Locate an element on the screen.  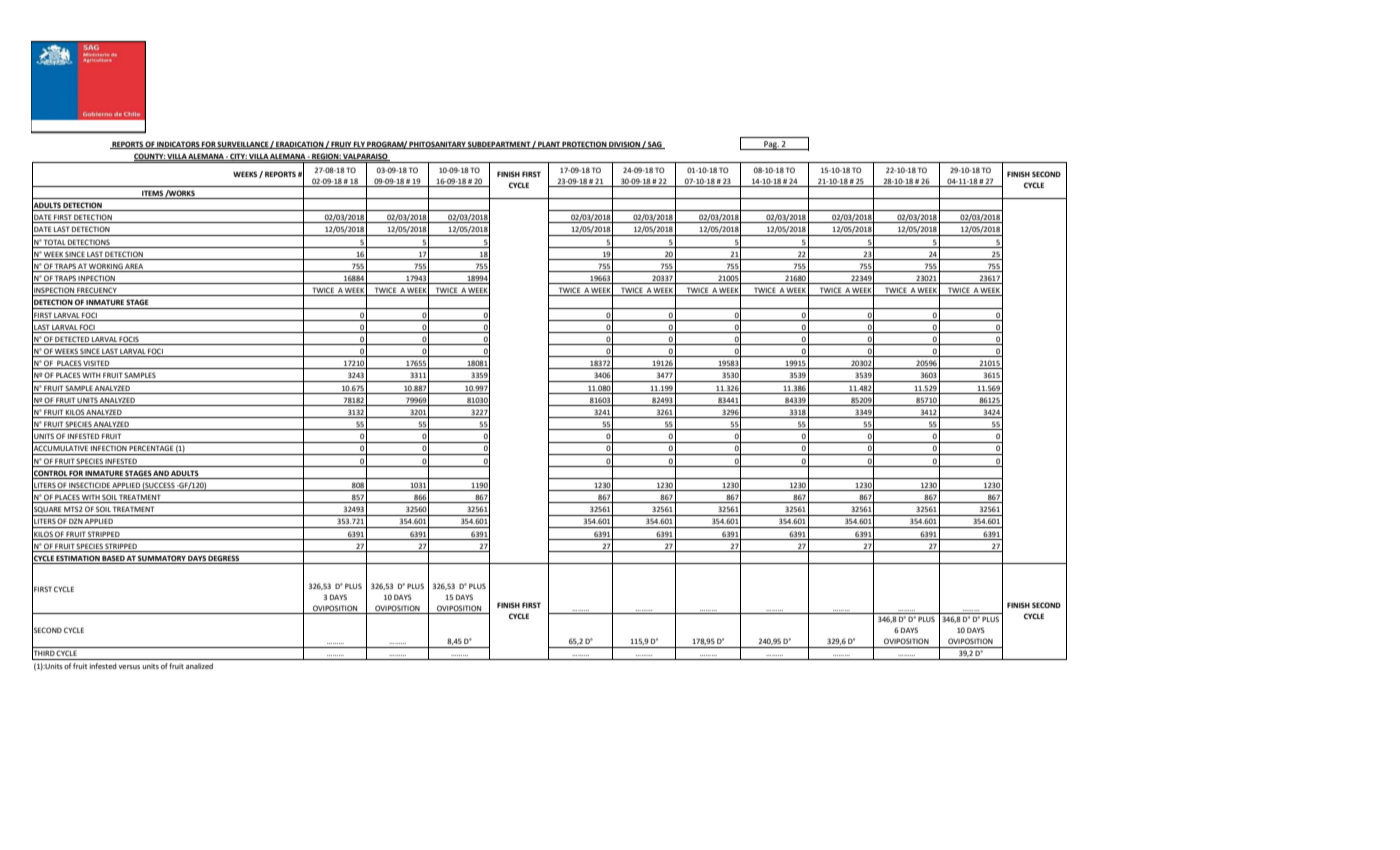
versus is located at coordinates (129, 667).
